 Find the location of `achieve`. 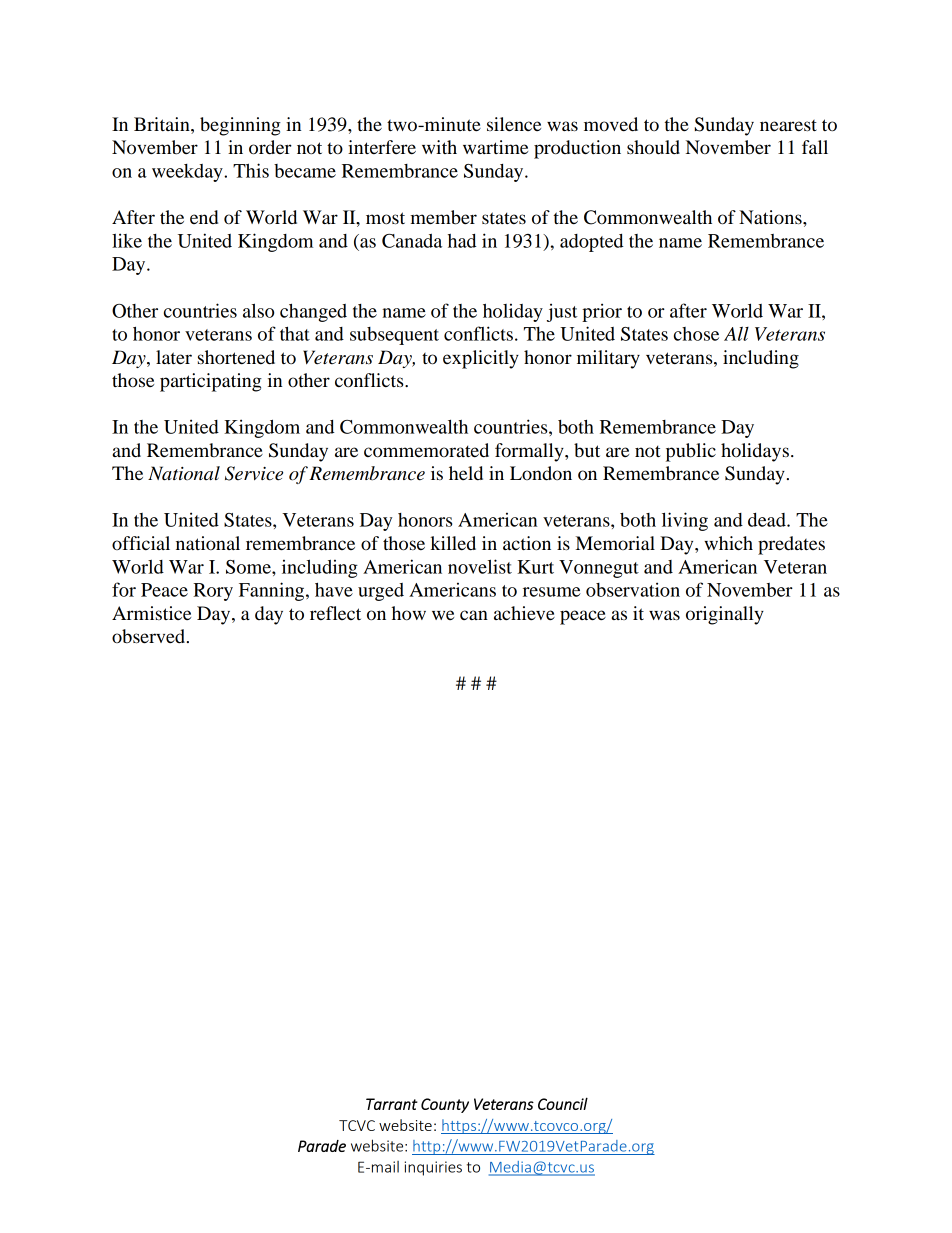

achieve is located at coordinates (524, 613).
